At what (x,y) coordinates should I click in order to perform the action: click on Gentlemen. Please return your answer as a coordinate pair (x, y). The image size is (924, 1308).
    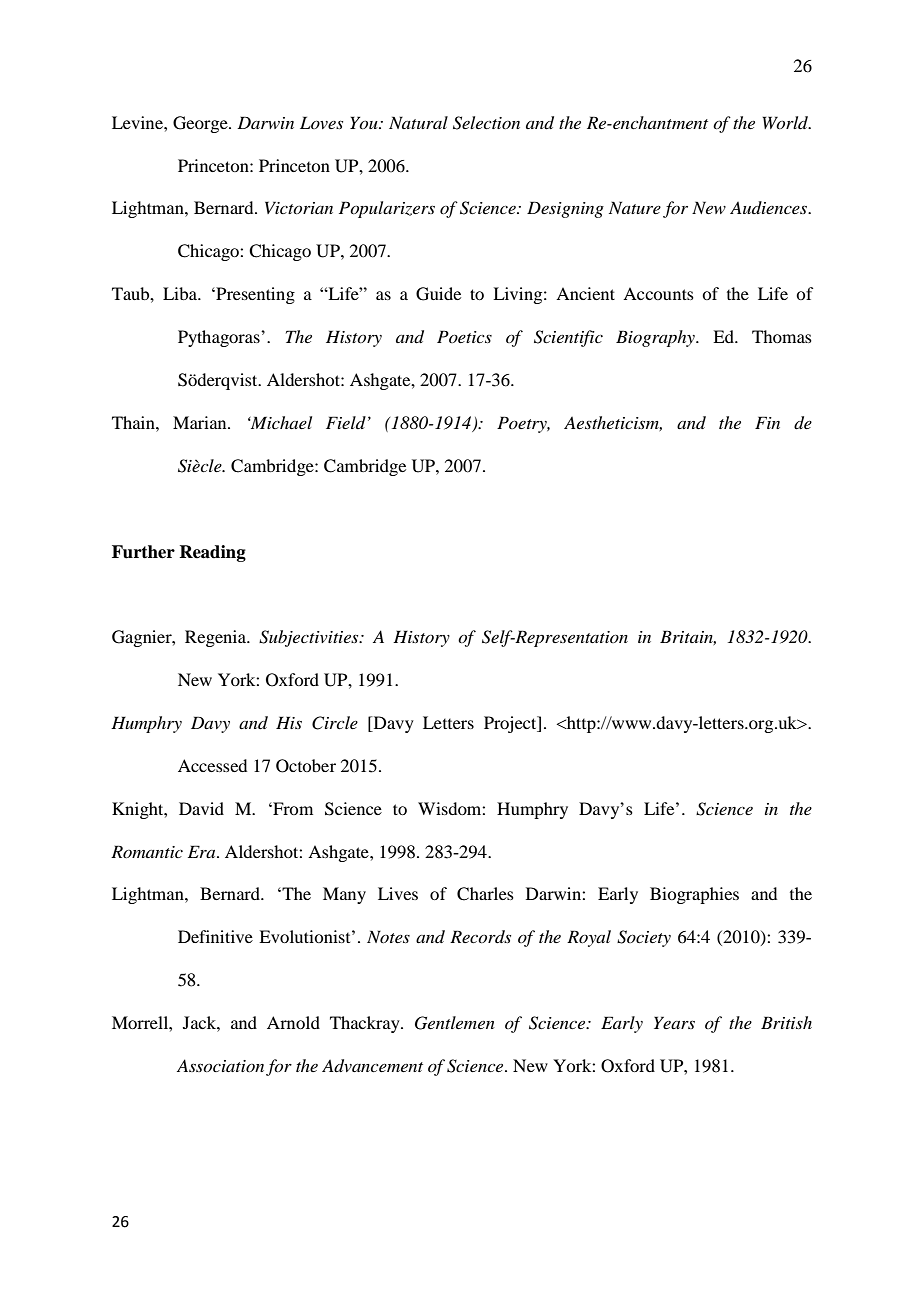
    Looking at the image, I should click on (455, 1023).
